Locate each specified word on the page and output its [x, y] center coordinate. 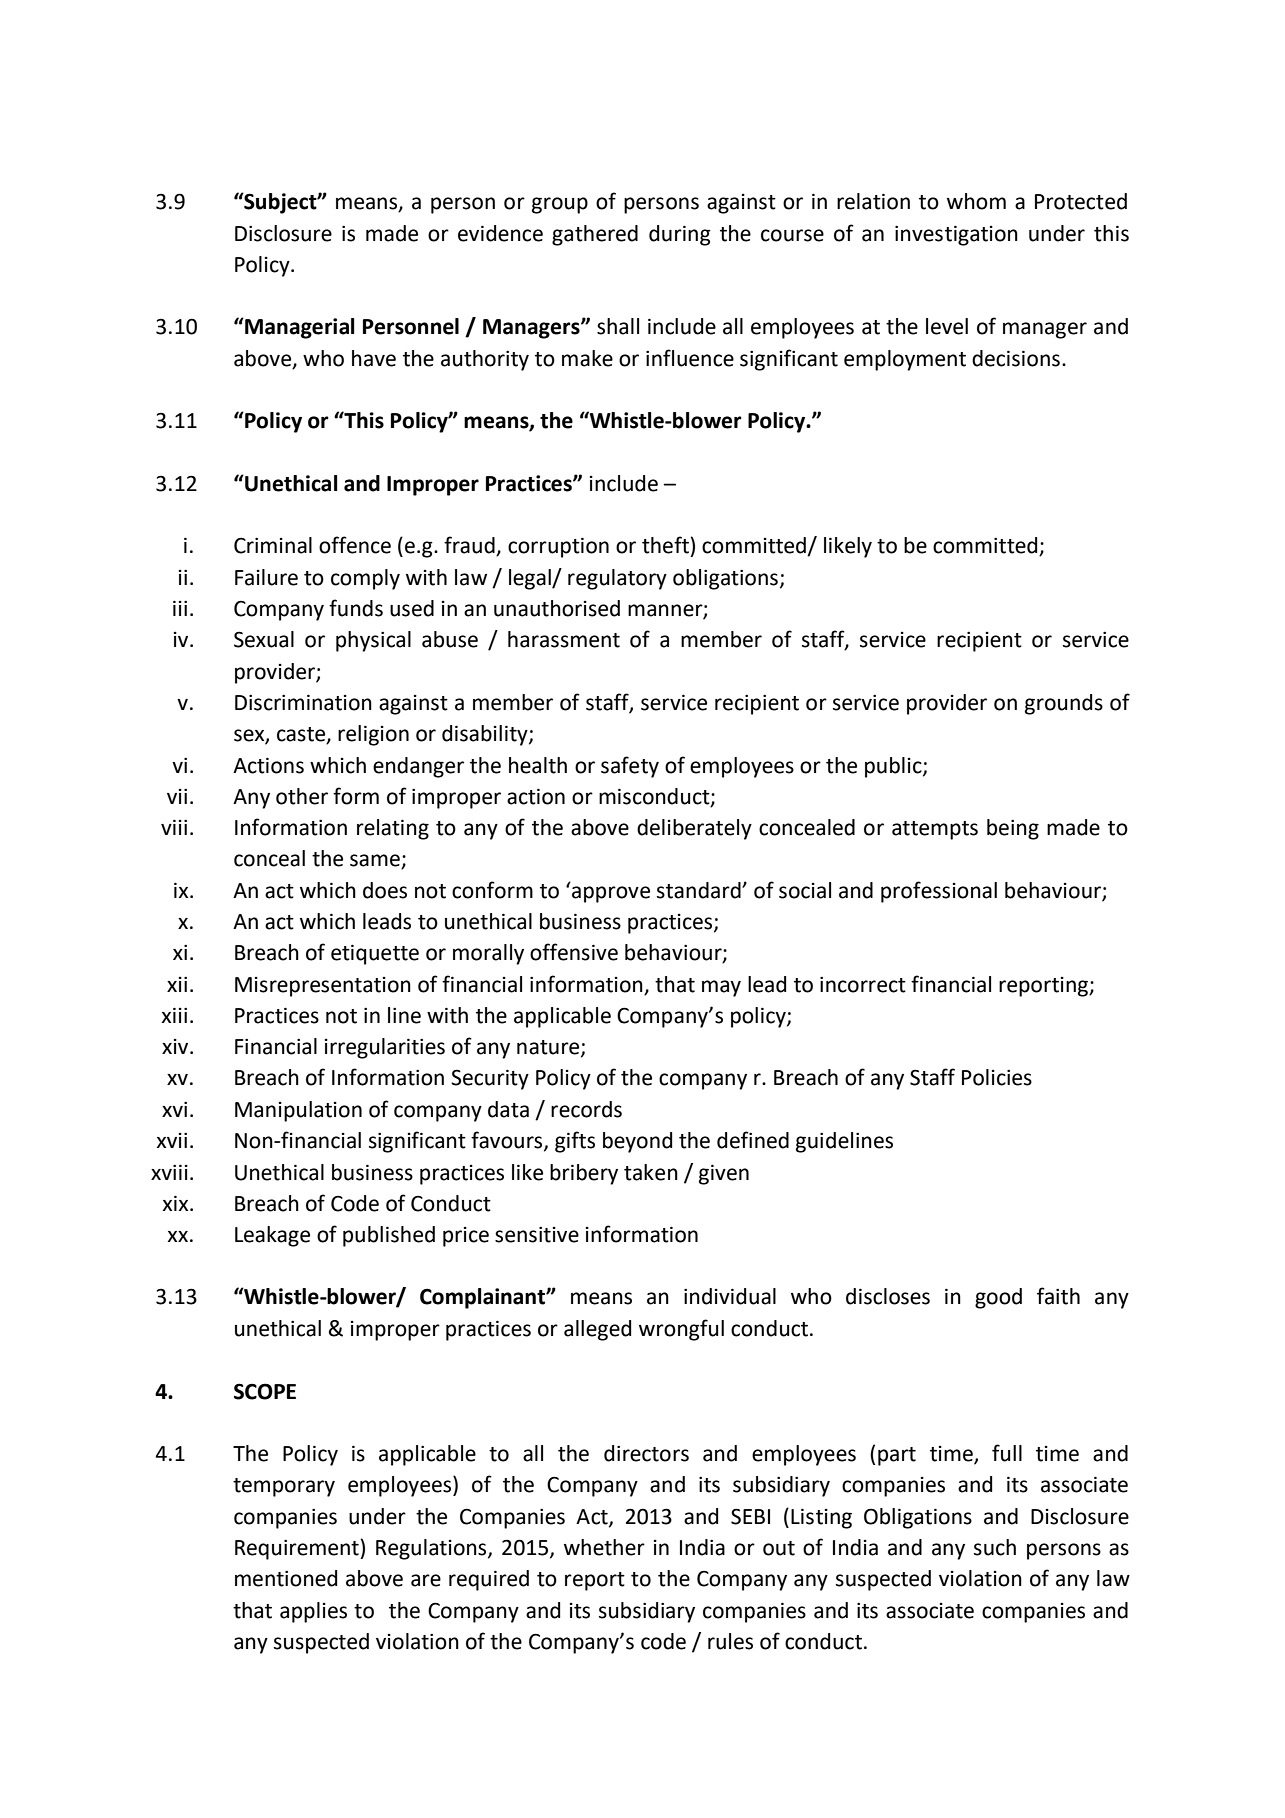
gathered [595, 235]
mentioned [286, 1578]
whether [604, 1547]
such [995, 1547]
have [374, 358]
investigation [956, 235]
